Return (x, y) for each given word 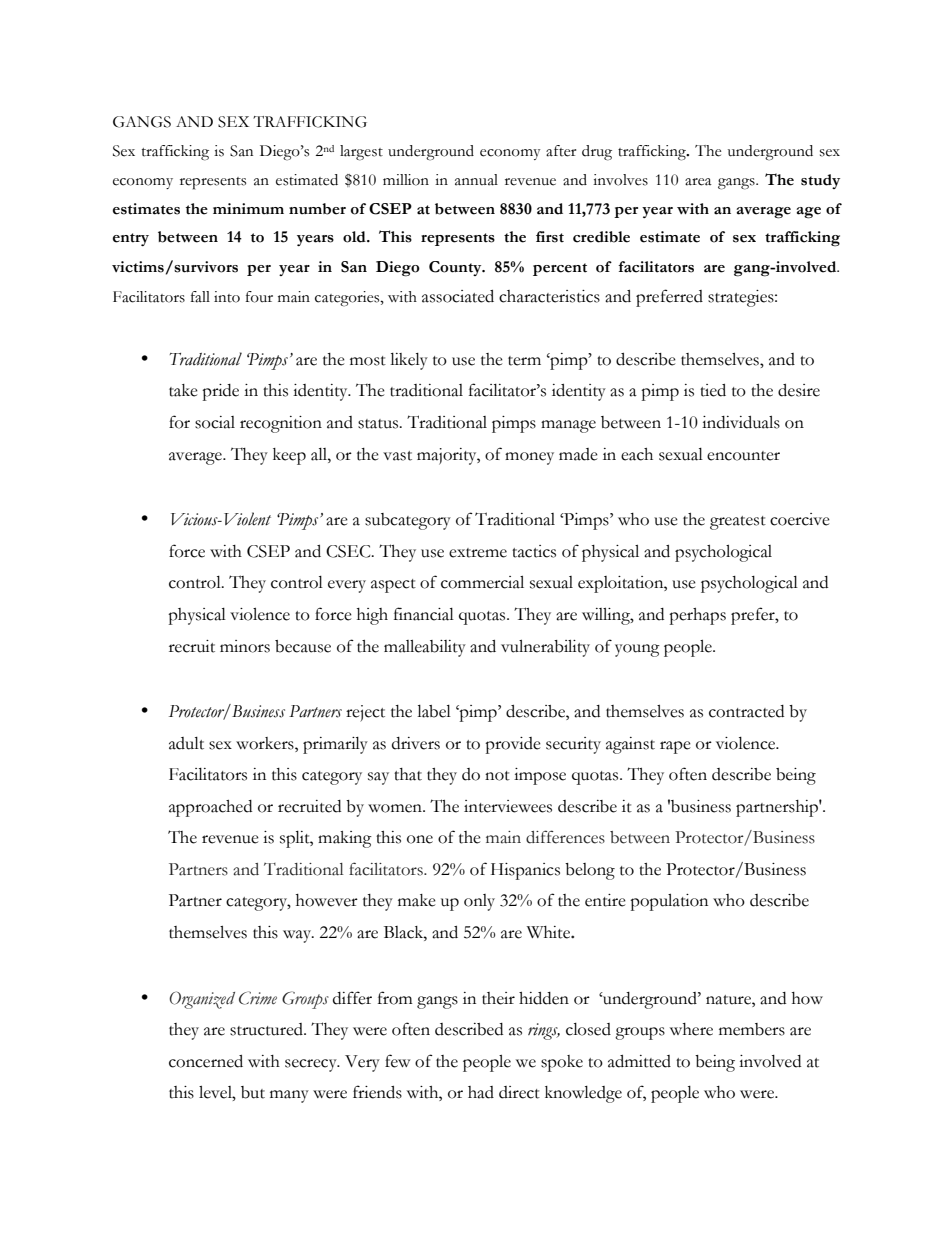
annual (476, 180)
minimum (248, 209)
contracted (746, 711)
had (481, 1092)
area (698, 182)
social (215, 422)
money (529, 458)
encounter (743, 456)
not (497, 776)
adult (186, 743)
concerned (206, 1061)
